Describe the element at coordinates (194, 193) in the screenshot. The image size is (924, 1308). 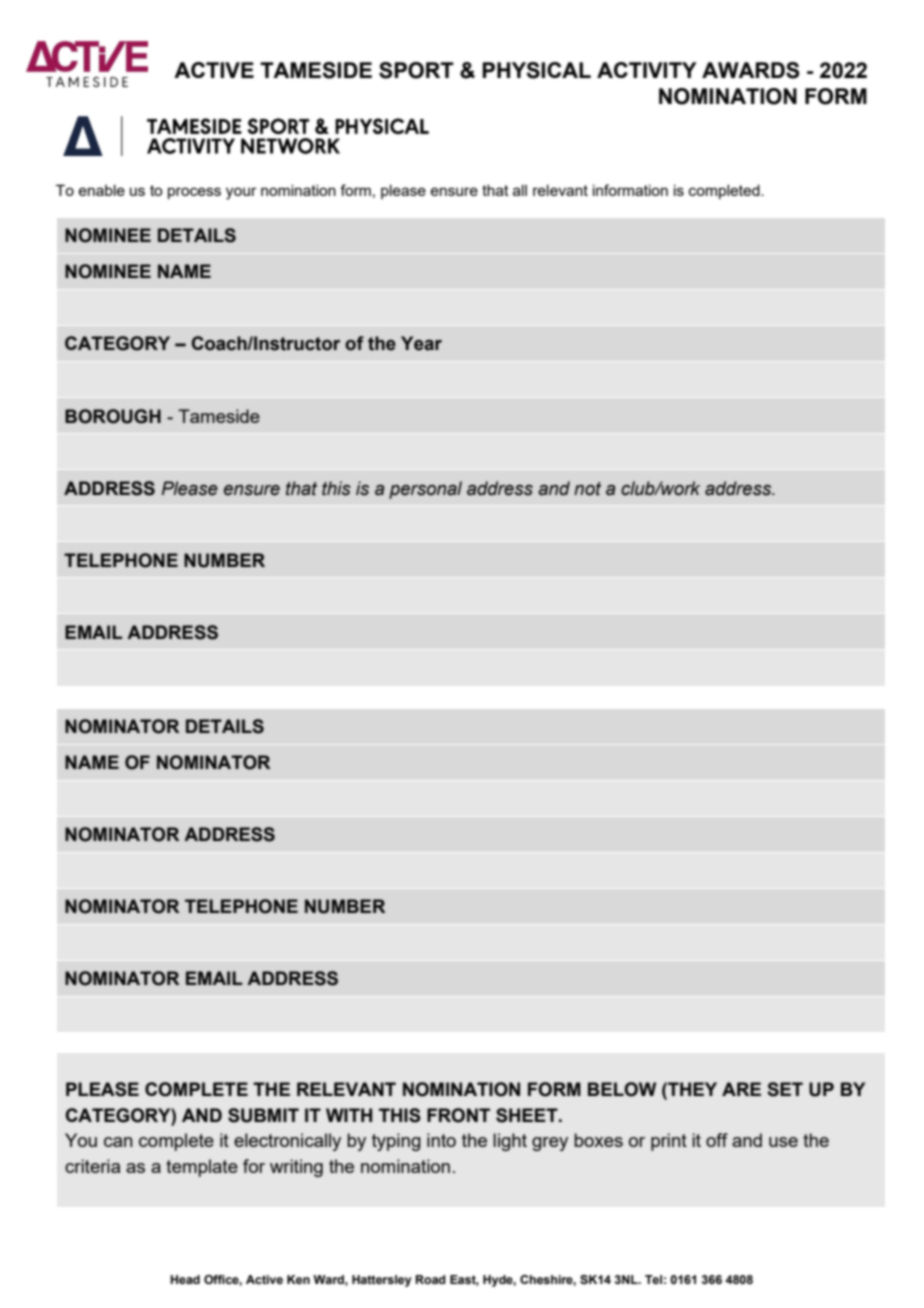
I see `process` at that location.
